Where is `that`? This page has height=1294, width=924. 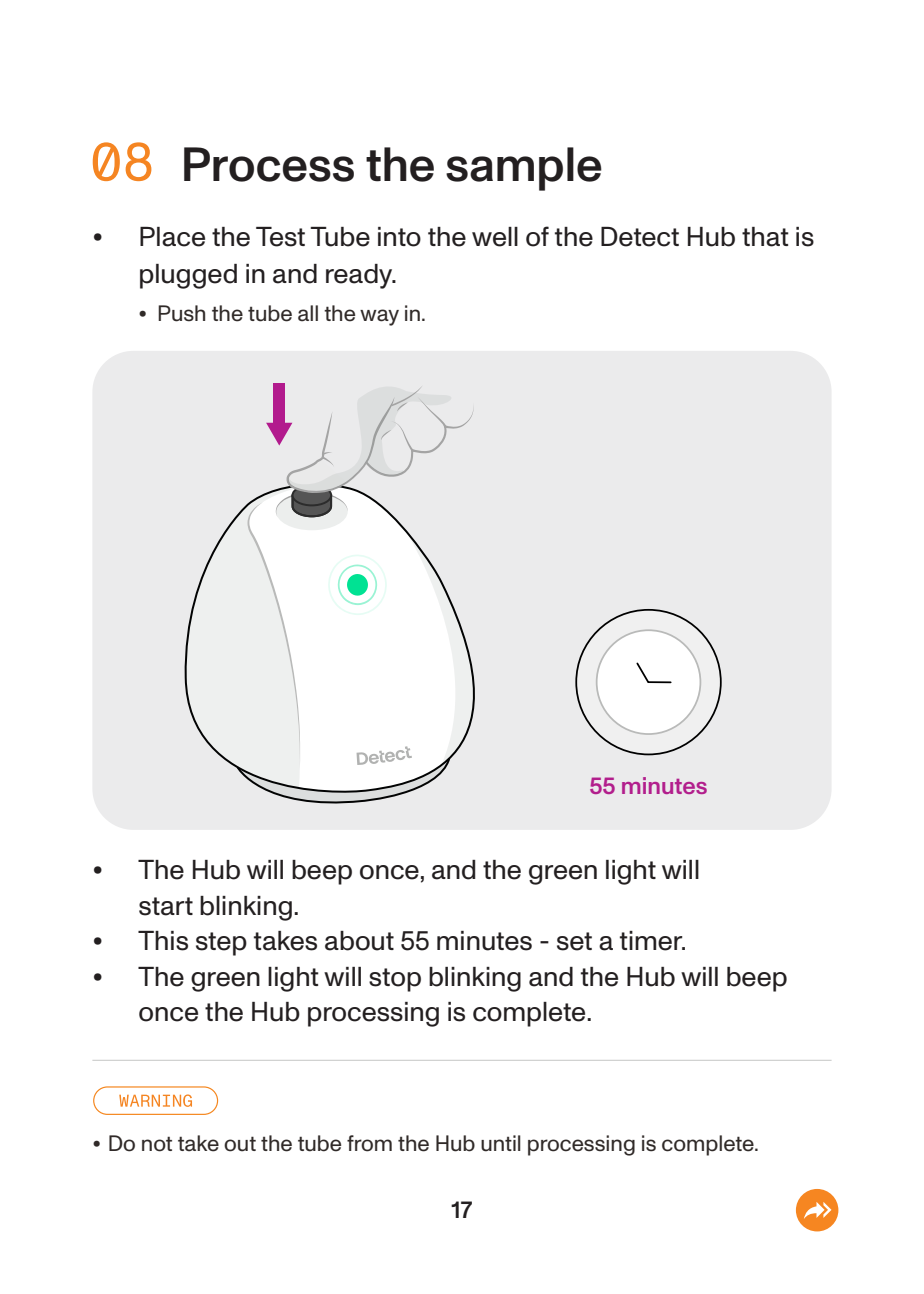
that is located at coordinates (765, 237).
